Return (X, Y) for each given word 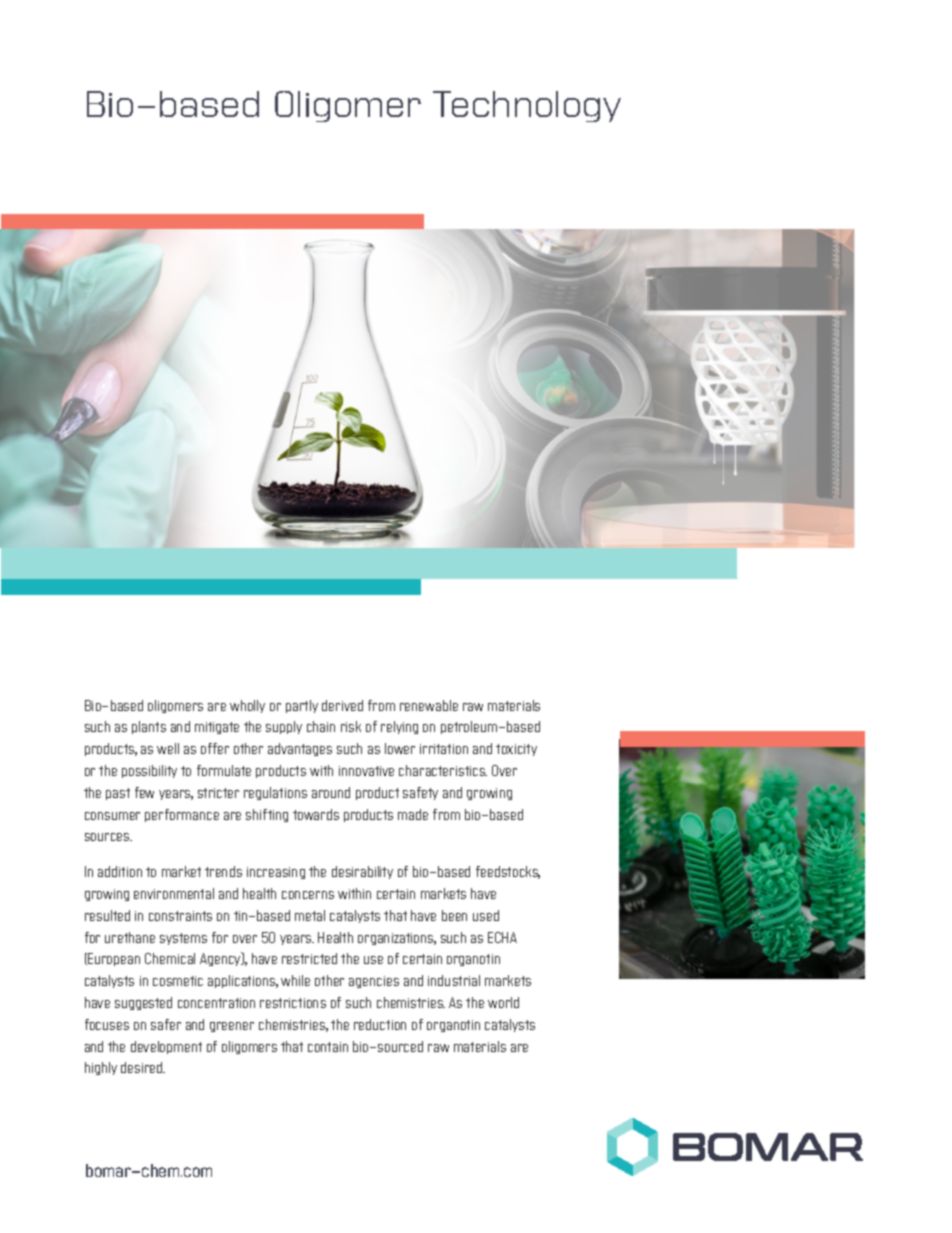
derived (342, 705)
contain (328, 1047)
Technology (527, 106)
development (166, 1047)
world (503, 1002)
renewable (429, 705)
